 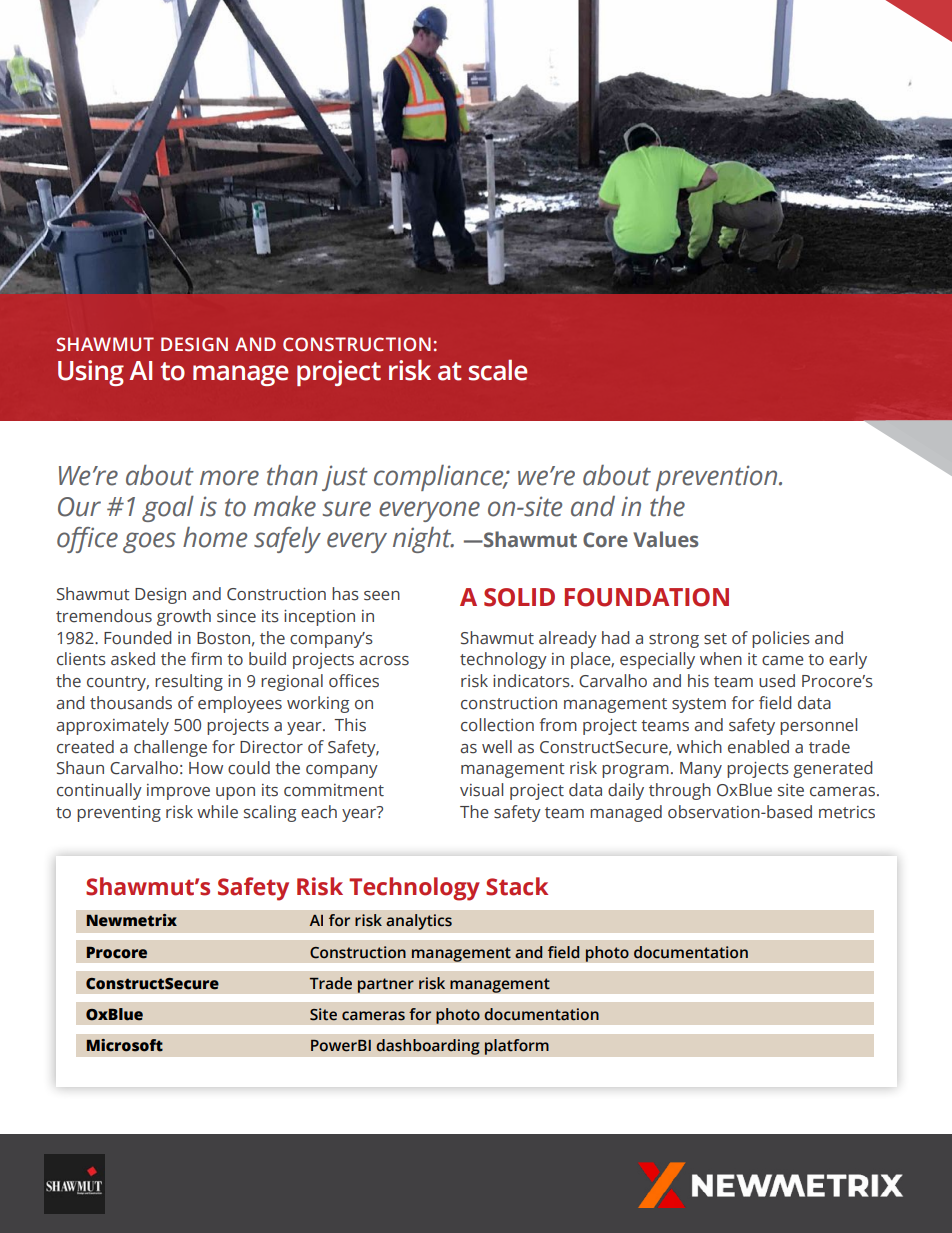 I want to click on goes, so click(x=149, y=542).
